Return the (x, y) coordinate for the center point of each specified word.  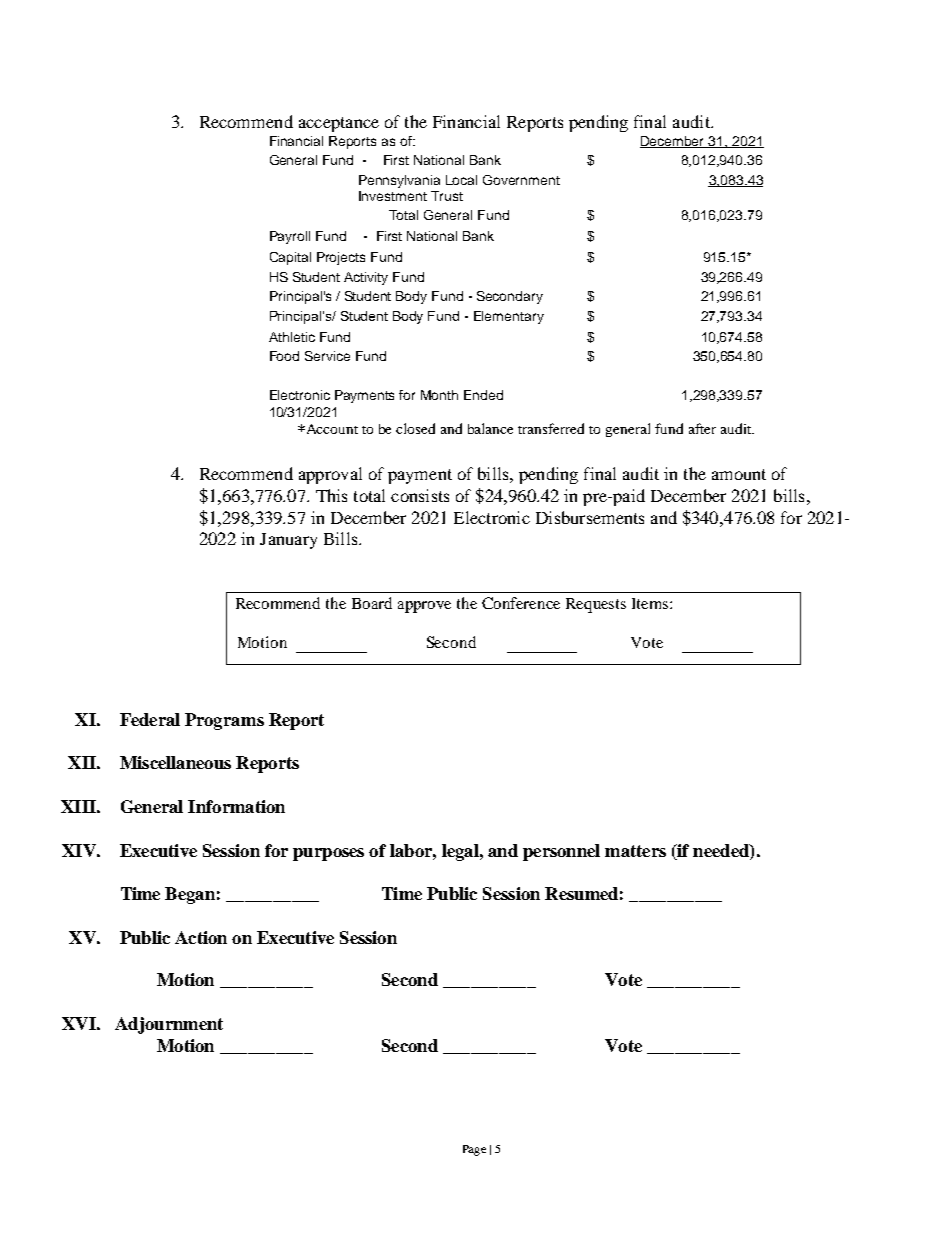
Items (650, 603)
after (702, 428)
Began (190, 895)
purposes (328, 854)
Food (284, 356)
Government (521, 180)
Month (439, 395)
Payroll (290, 237)
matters (635, 851)
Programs (224, 721)
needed (722, 852)
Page (474, 1150)
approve (424, 607)
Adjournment (169, 1025)
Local (461, 180)
